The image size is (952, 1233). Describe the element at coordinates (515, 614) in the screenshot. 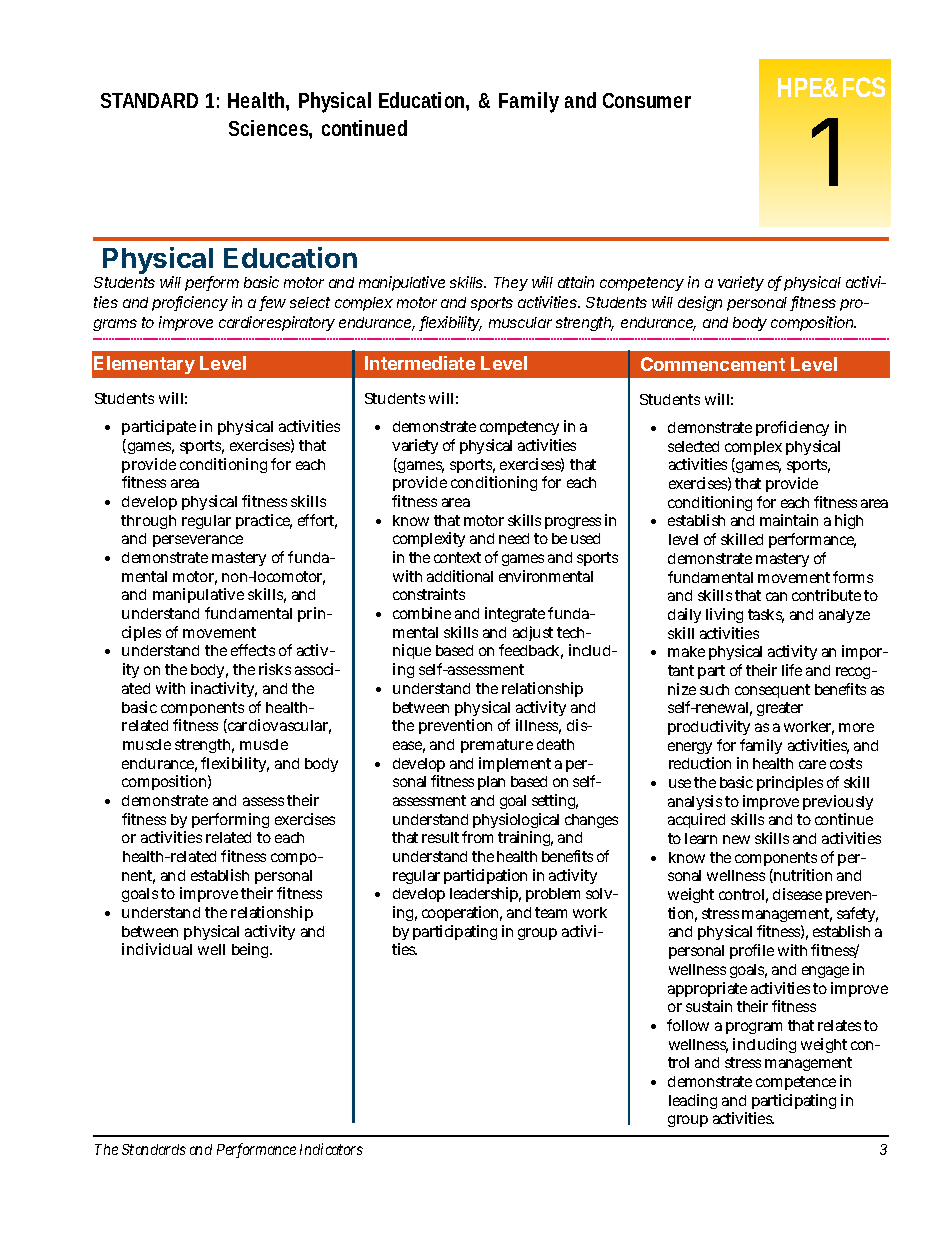

I see `integrate` at that location.
